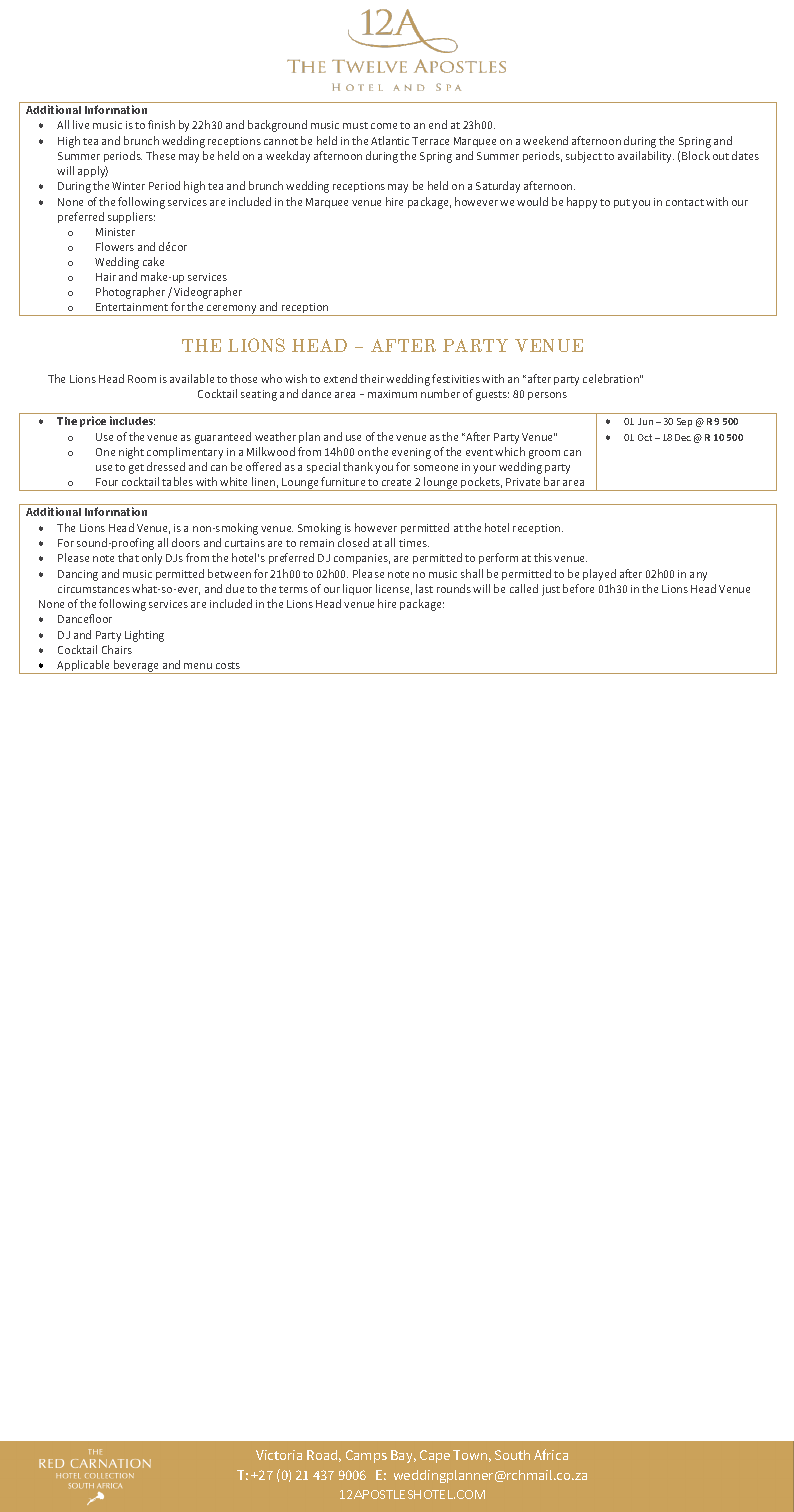 This document has height=1512, width=794. I want to click on menu, so click(198, 666).
